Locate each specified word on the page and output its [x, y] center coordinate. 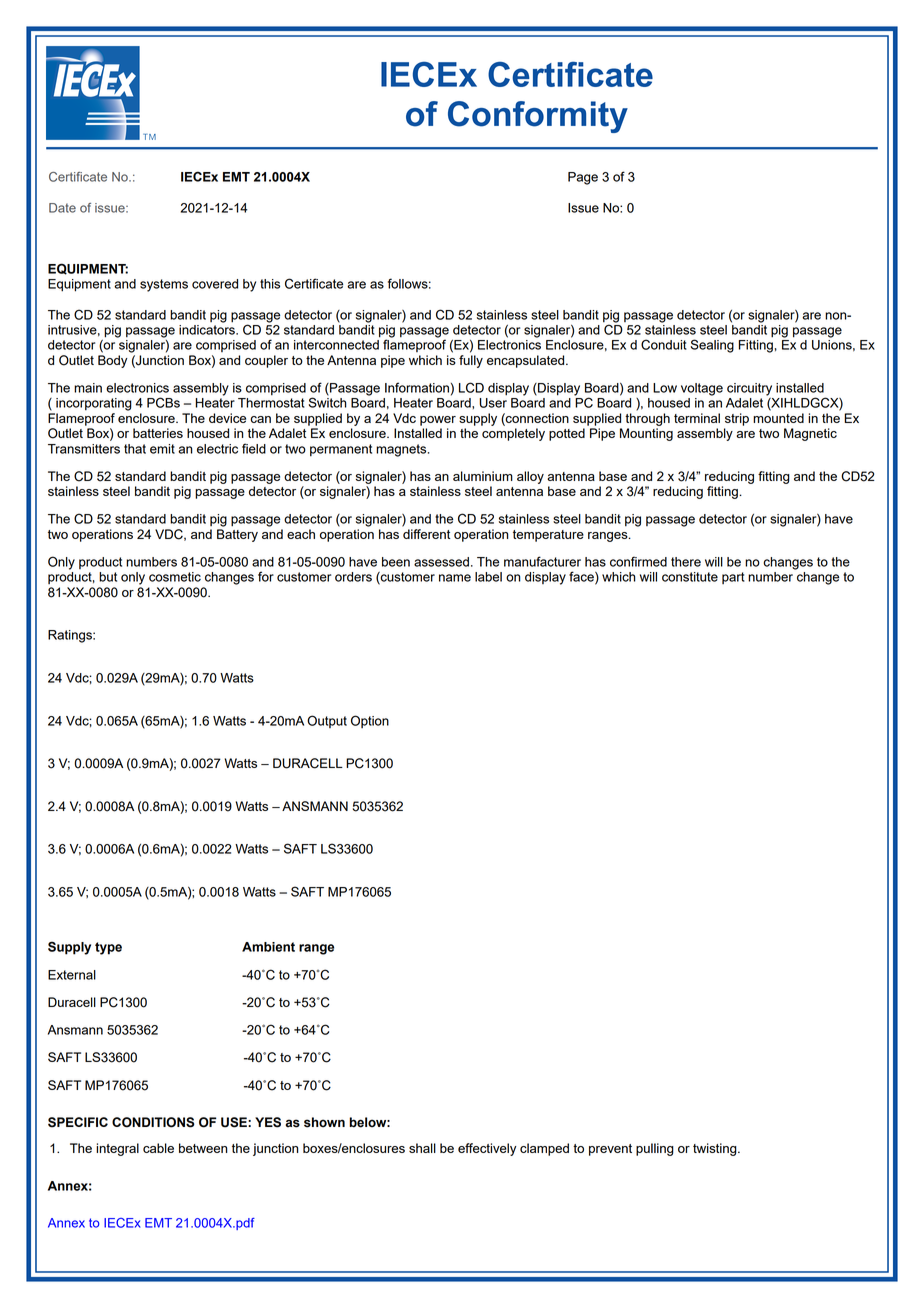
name [455, 578]
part [733, 578]
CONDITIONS [153, 1122]
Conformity [538, 117]
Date [62, 208]
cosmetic [175, 577]
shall [422, 1148]
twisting [716, 1149]
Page [583, 178]
